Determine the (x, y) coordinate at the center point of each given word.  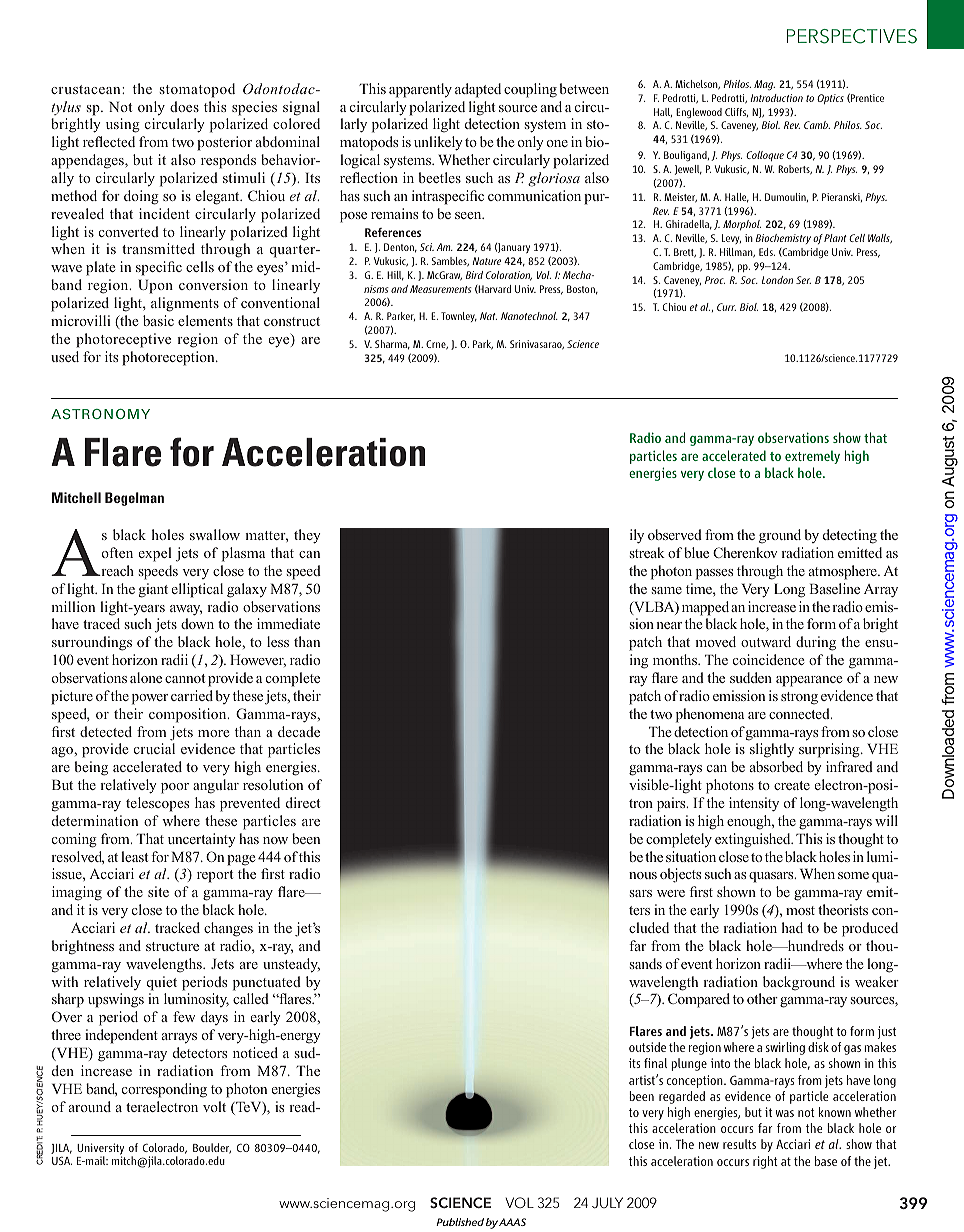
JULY (607, 1202)
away (186, 610)
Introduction (776, 98)
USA (62, 1160)
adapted (478, 90)
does (184, 106)
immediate (288, 623)
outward (766, 641)
